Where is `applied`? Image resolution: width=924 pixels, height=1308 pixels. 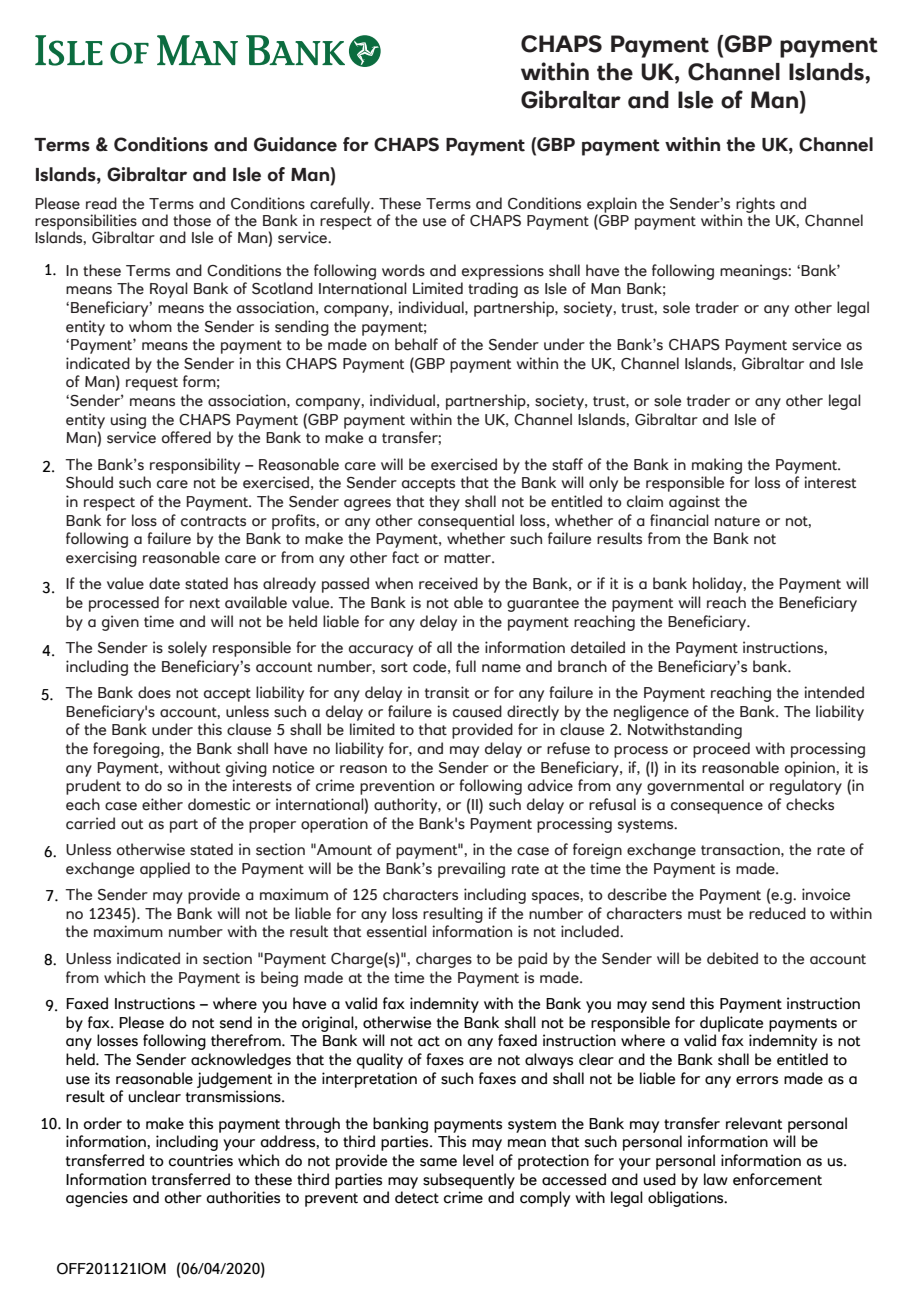 applied is located at coordinates (165, 870).
